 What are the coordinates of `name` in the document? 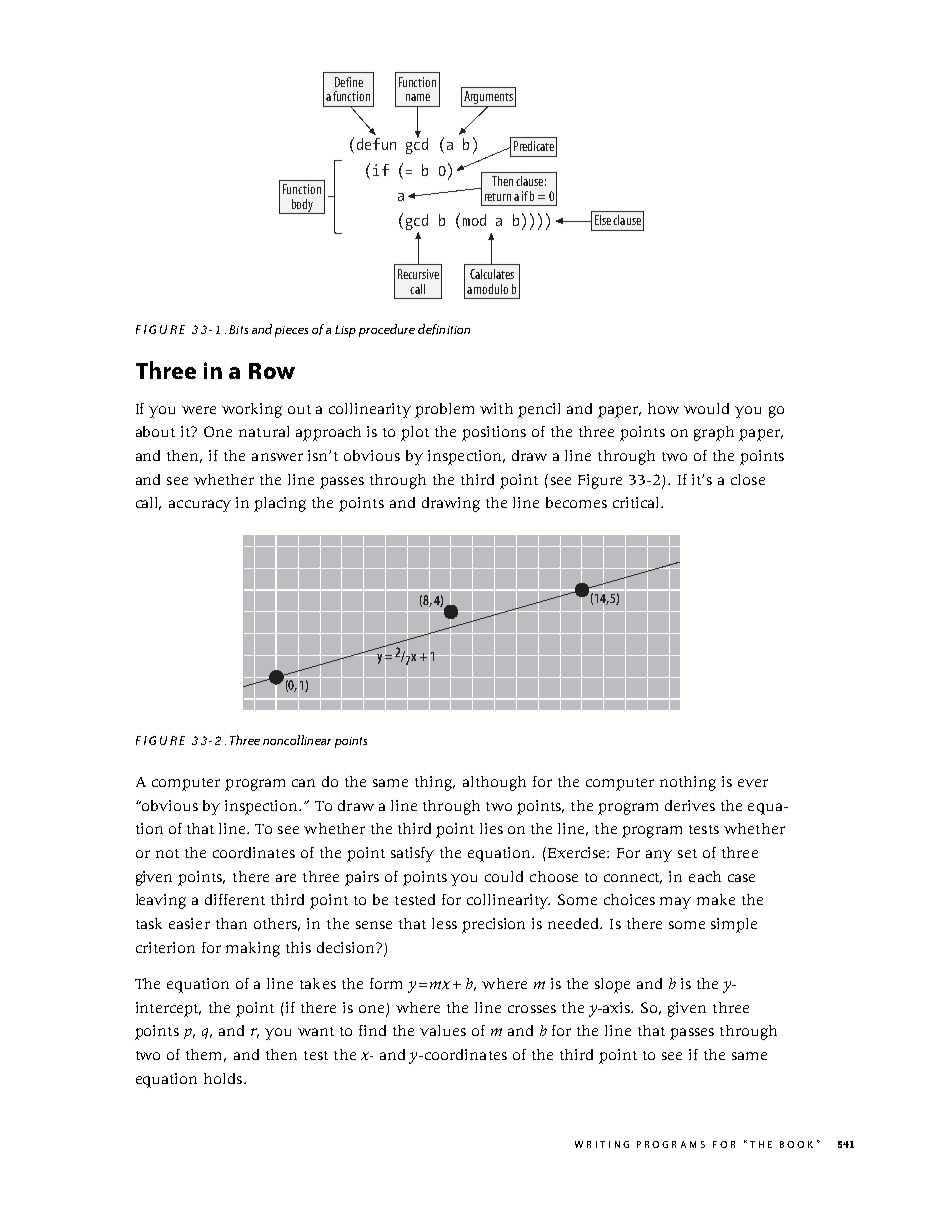 It's located at (418, 97).
